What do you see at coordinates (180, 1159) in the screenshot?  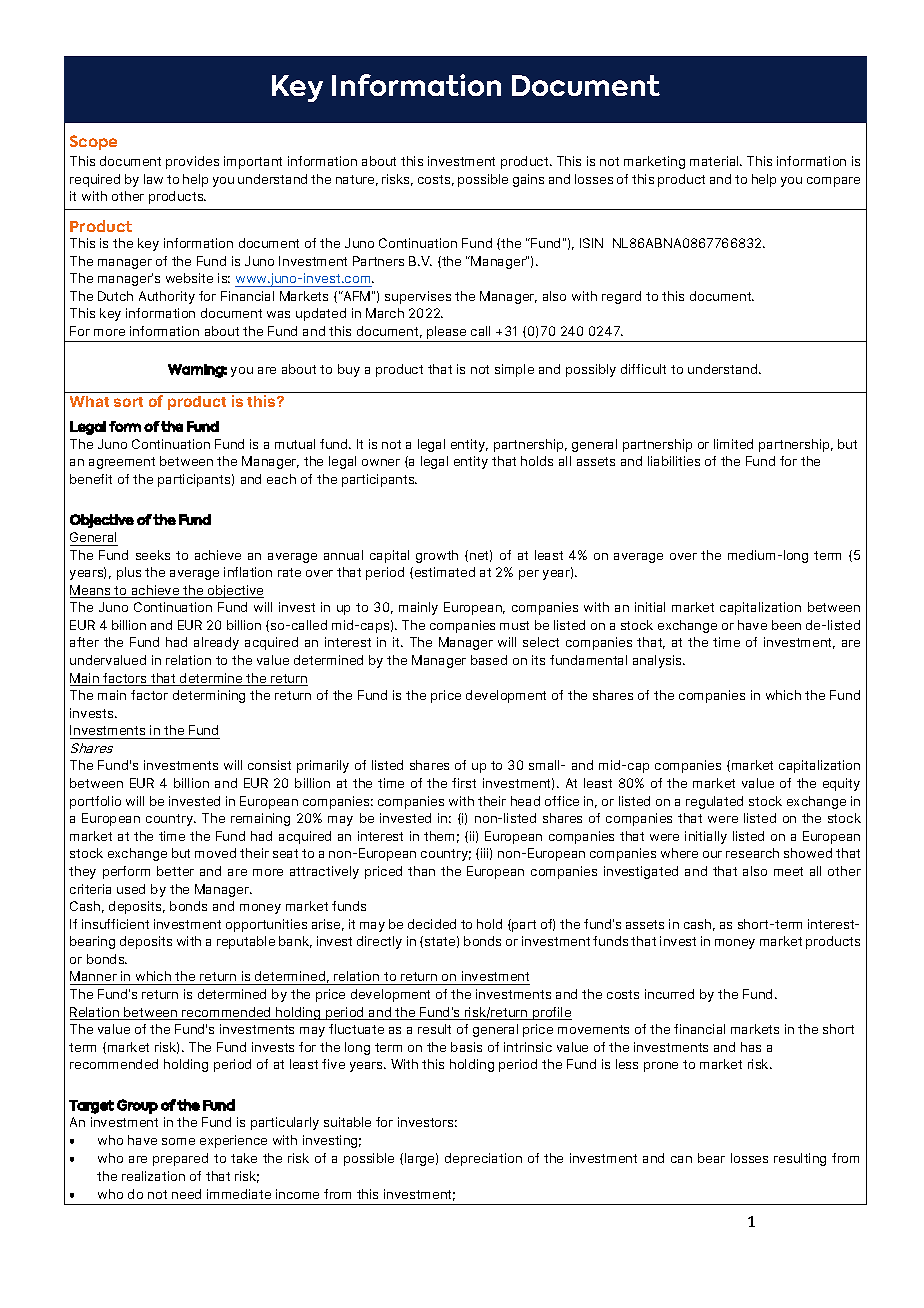 I see `prepared` at bounding box center [180, 1159].
